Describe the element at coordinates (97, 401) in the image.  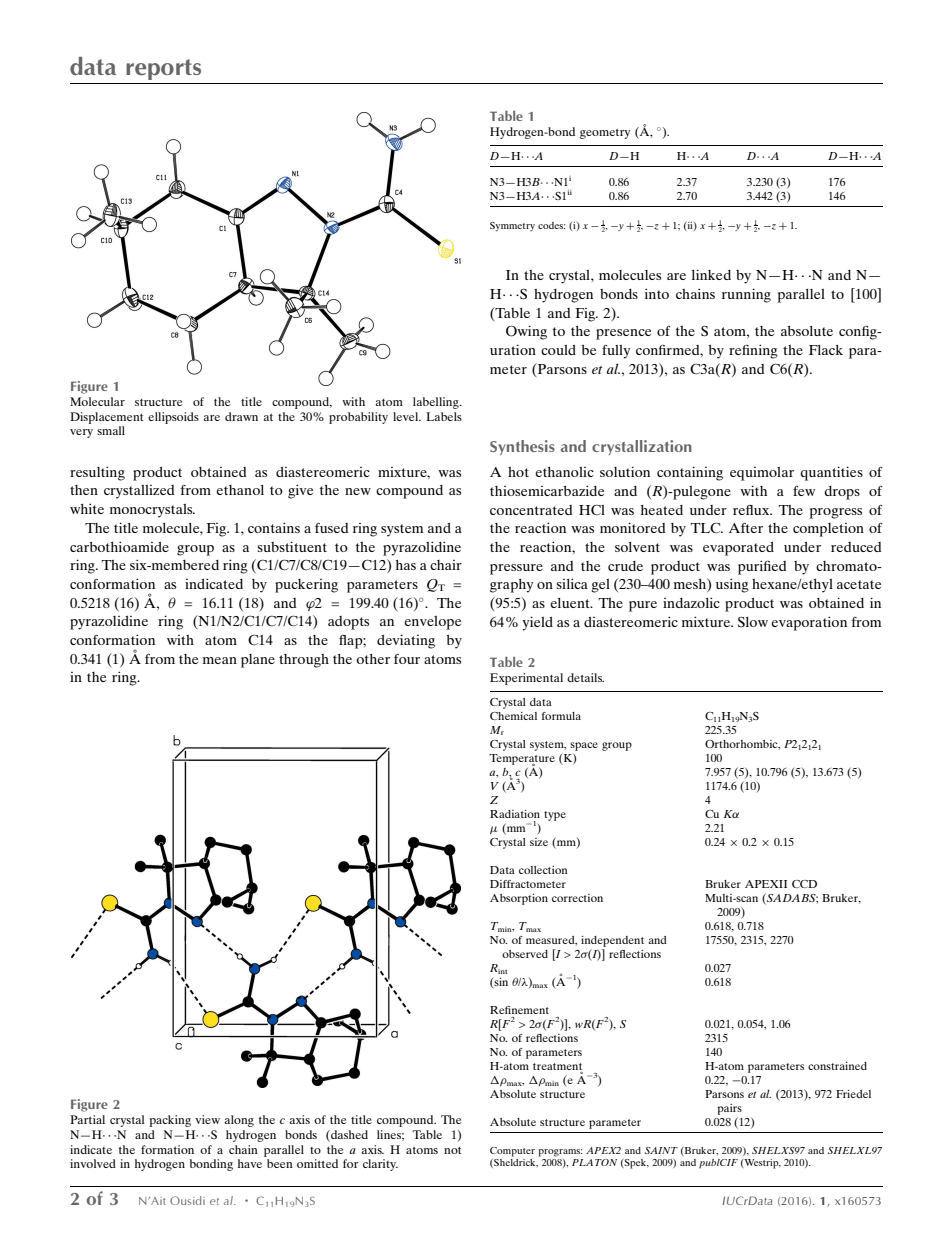
I see `Molecular` at that location.
